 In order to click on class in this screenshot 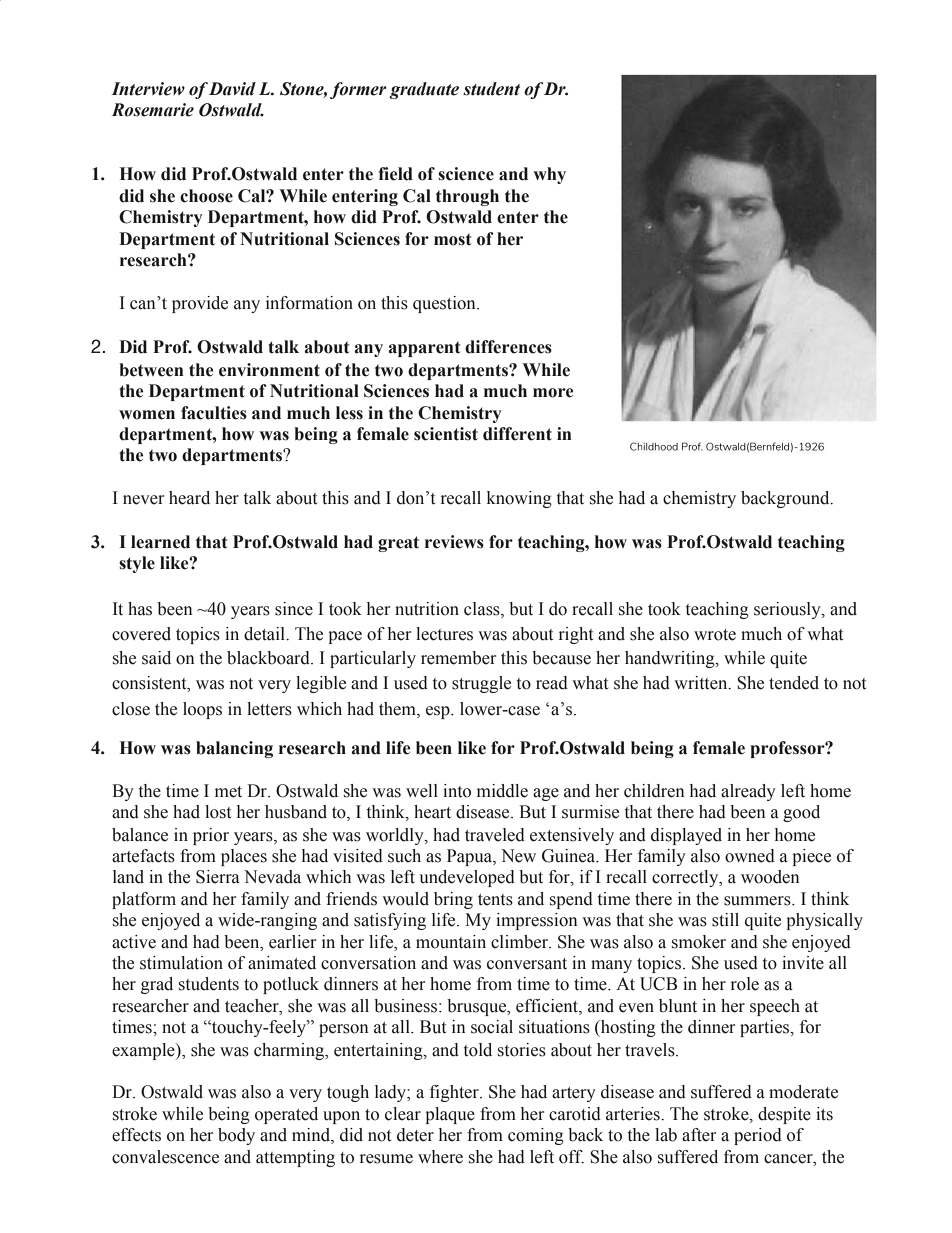, I will do `click(483, 610)`.
